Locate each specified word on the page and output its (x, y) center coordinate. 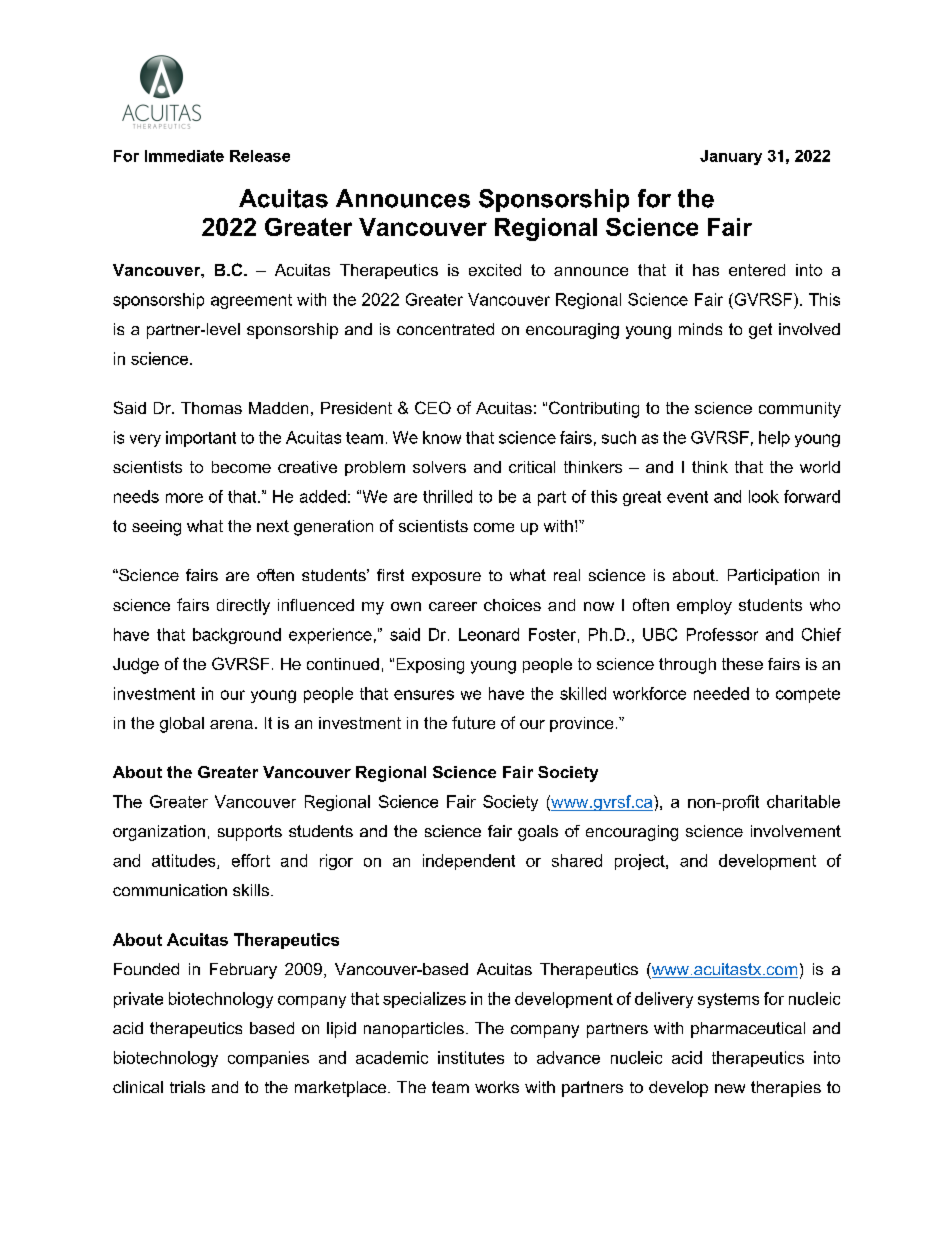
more (184, 498)
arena (231, 724)
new (730, 1088)
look (764, 496)
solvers (439, 467)
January (731, 157)
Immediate (184, 156)
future (473, 722)
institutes (471, 1057)
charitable (803, 801)
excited (495, 270)
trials (187, 1087)
